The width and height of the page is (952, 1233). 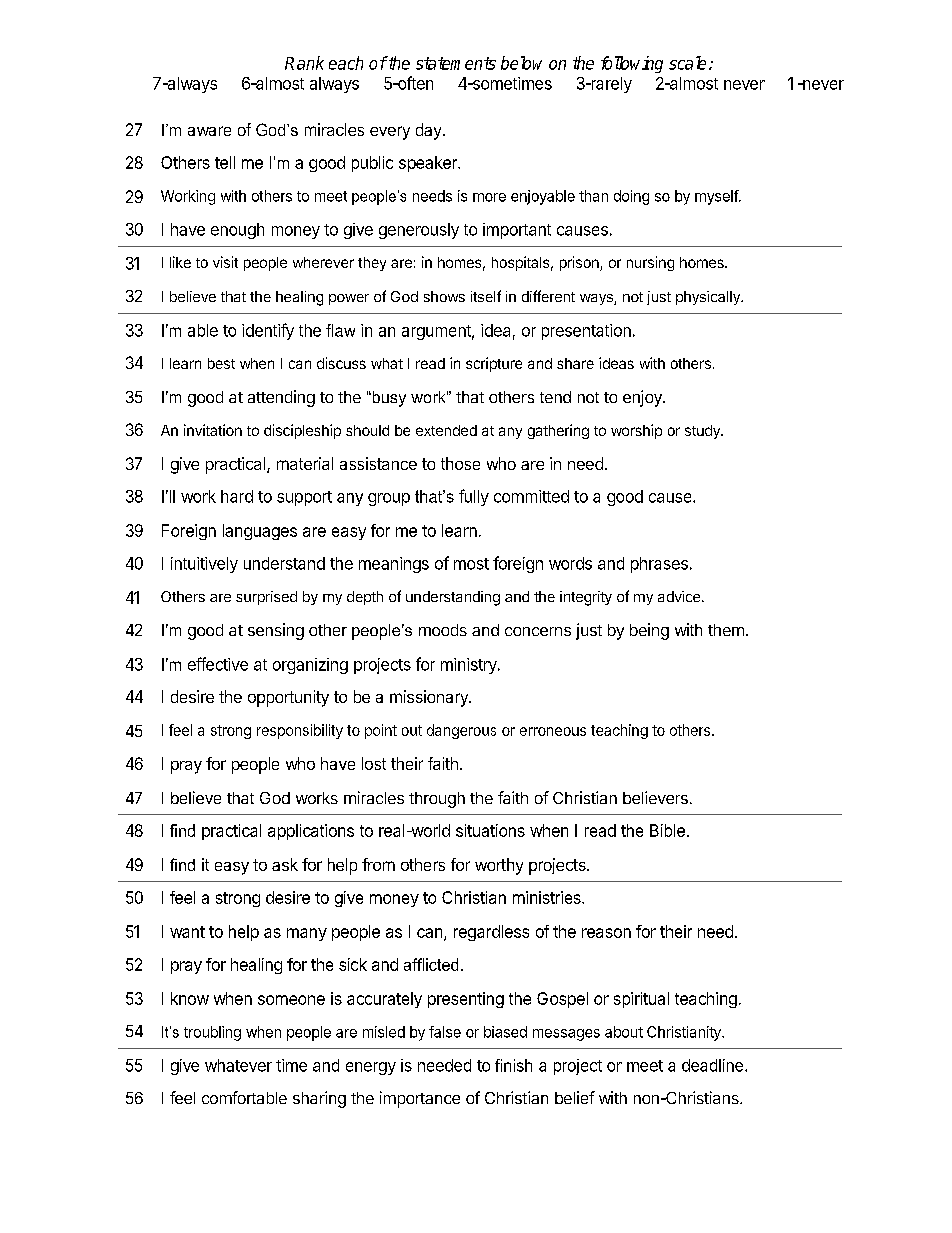 I want to click on following, so click(x=632, y=64).
